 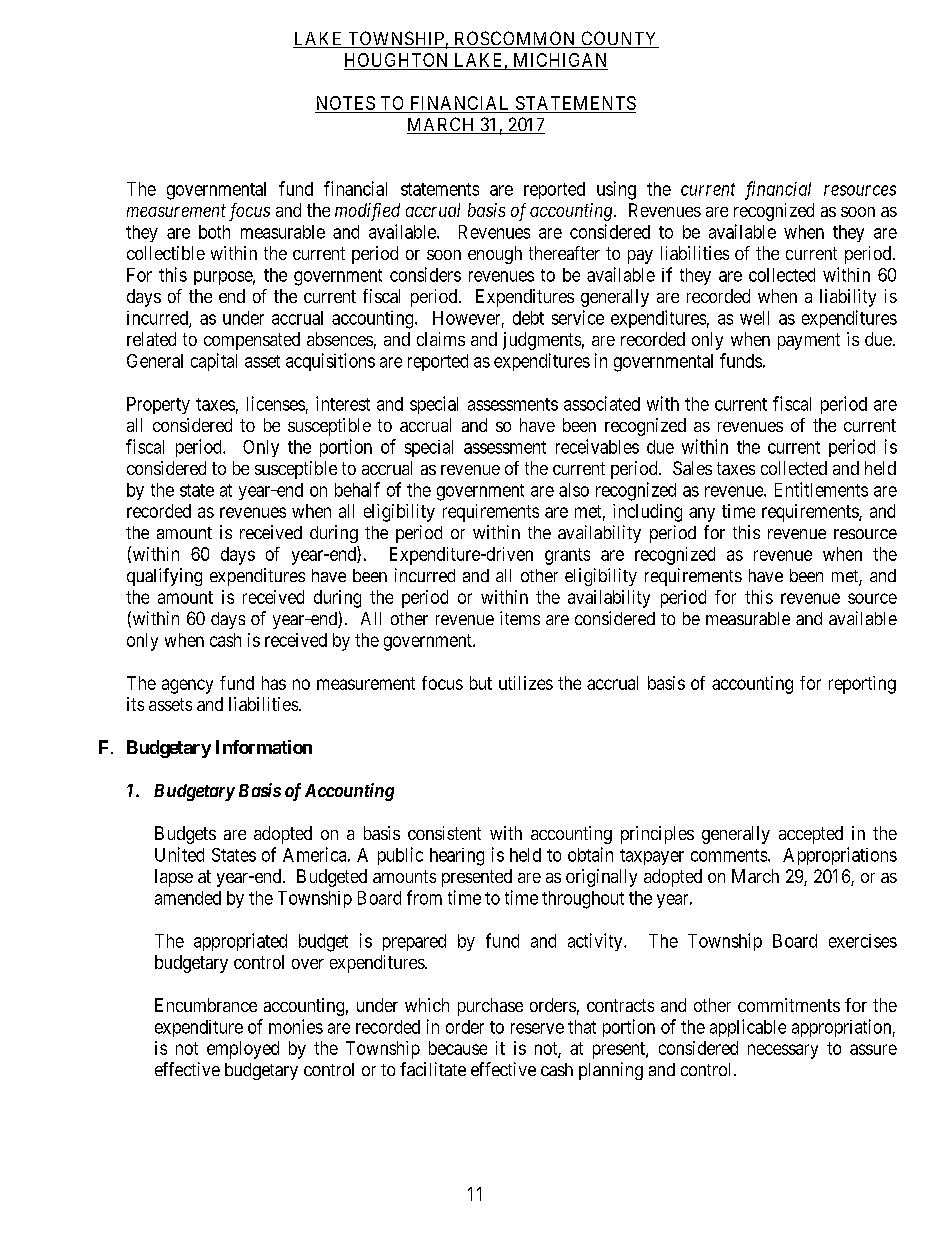 What do you see at coordinates (619, 39) in the screenshot?
I see `COUNTY` at bounding box center [619, 39].
